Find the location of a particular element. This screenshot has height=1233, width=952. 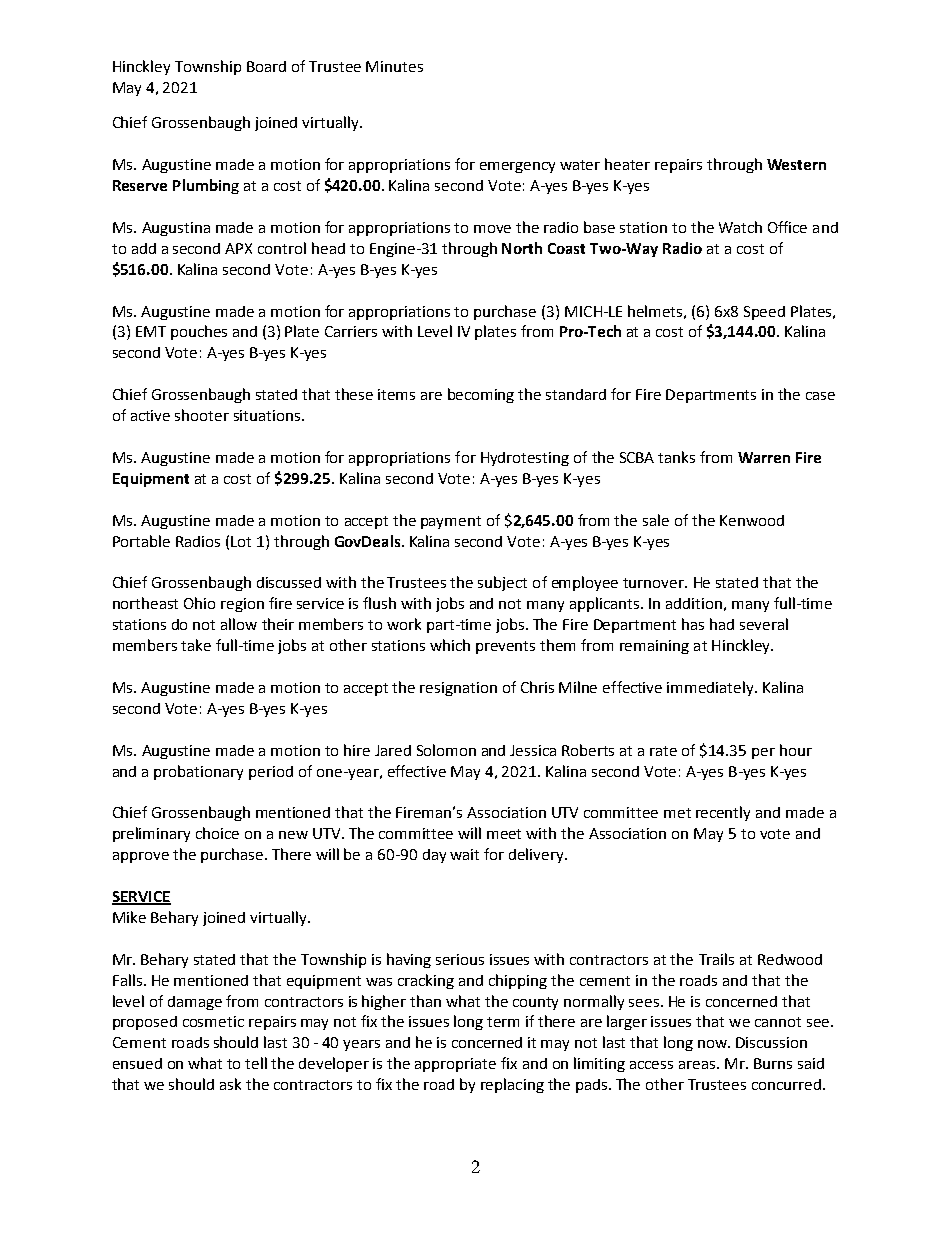

hour is located at coordinates (796, 750).
